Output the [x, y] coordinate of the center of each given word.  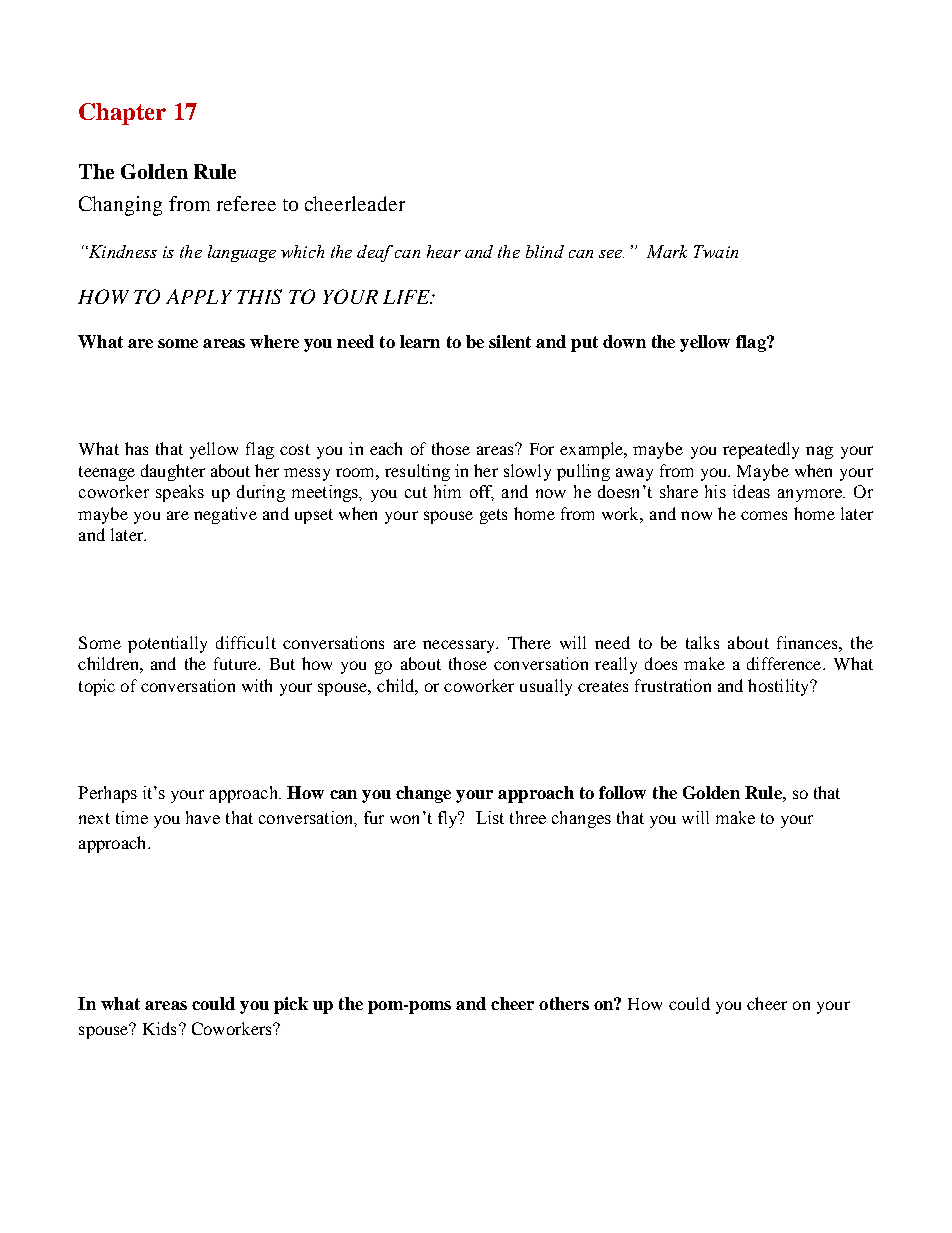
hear [444, 251]
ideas [751, 491]
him [447, 491]
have [203, 817]
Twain [716, 251]
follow [622, 792]
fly [449, 819]
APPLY [199, 296]
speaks [180, 493]
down [624, 341]
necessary [460, 646]
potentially [167, 644]
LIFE [407, 297]
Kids [159, 1028]
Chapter [122, 114]
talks [702, 642]
